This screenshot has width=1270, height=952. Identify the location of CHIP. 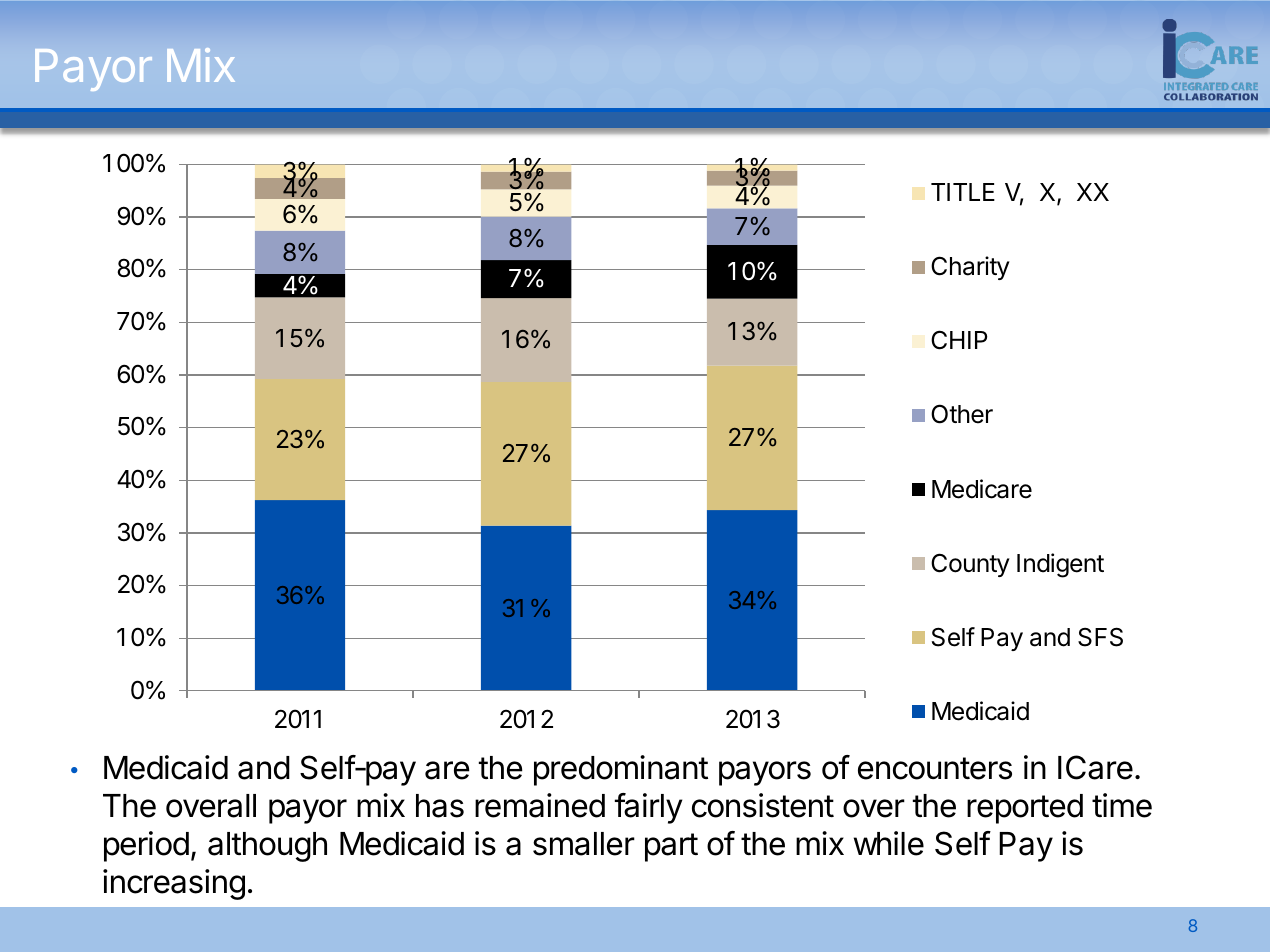
(959, 340).
